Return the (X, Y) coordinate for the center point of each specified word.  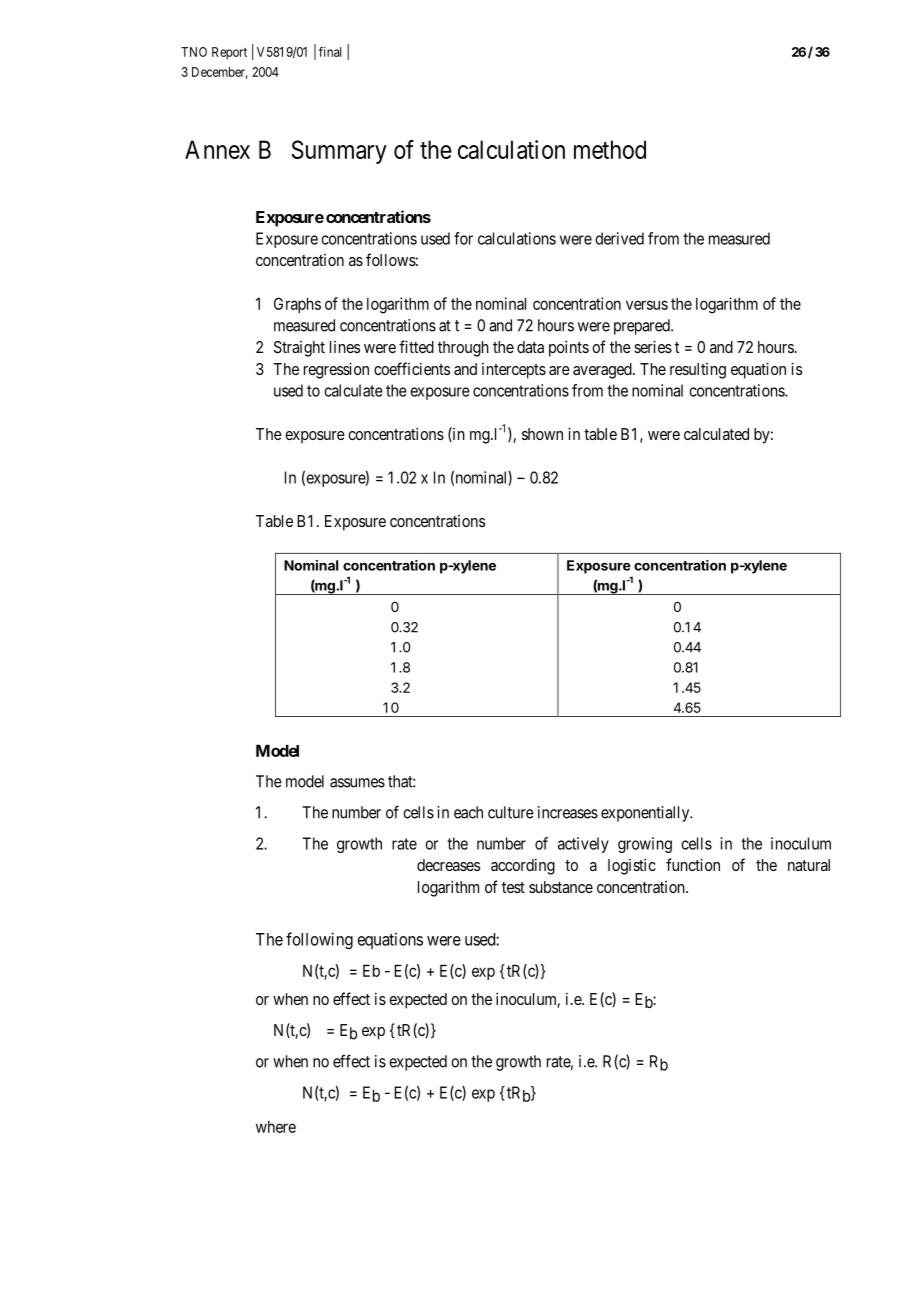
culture (511, 812)
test (513, 887)
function (693, 864)
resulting (698, 371)
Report (229, 53)
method (610, 149)
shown (542, 434)
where (276, 1127)
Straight (299, 349)
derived (619, 238)
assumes (357, 783)
